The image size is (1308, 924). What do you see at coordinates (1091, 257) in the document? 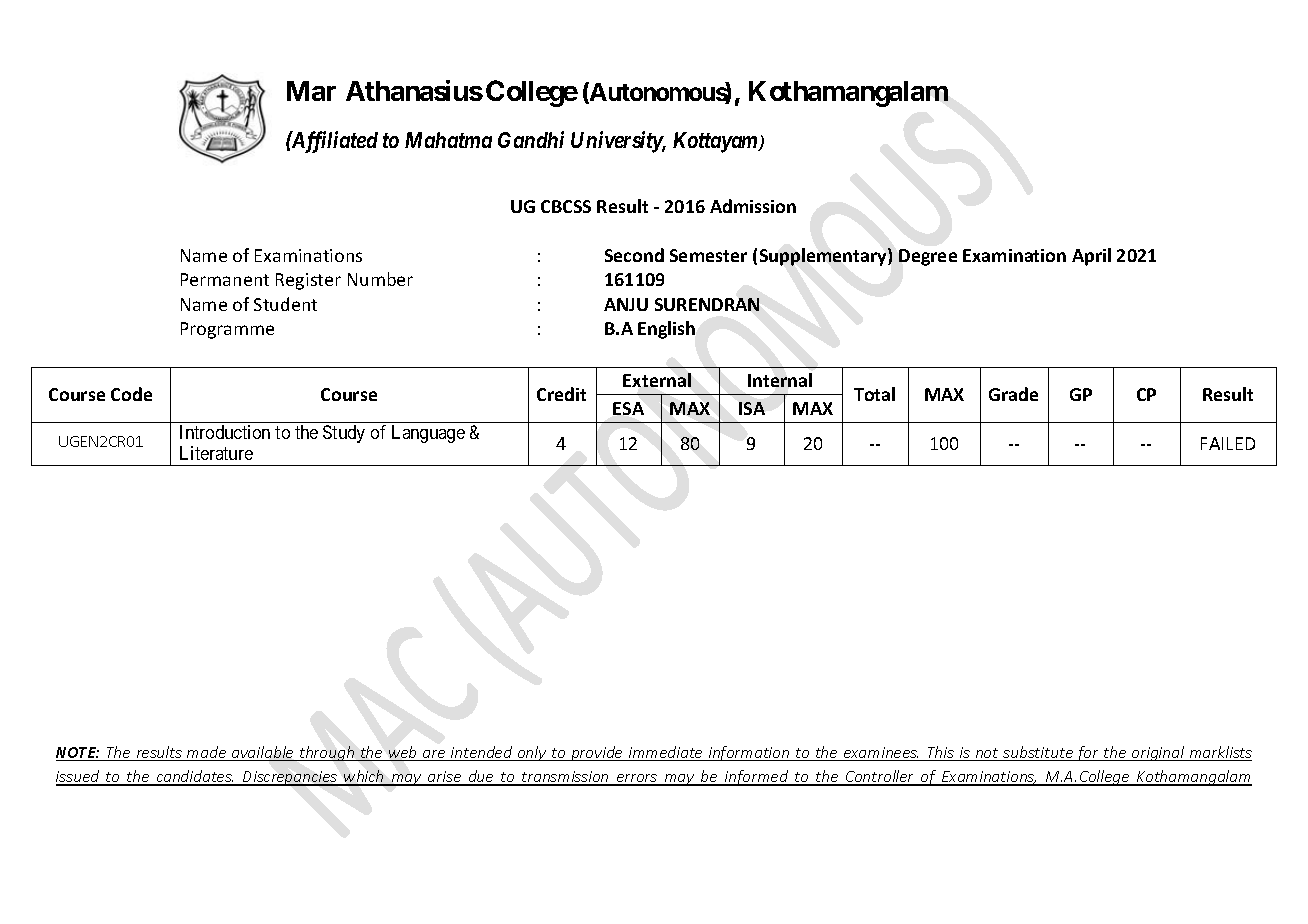
I see `April` at bounding box center [1091, 257].
